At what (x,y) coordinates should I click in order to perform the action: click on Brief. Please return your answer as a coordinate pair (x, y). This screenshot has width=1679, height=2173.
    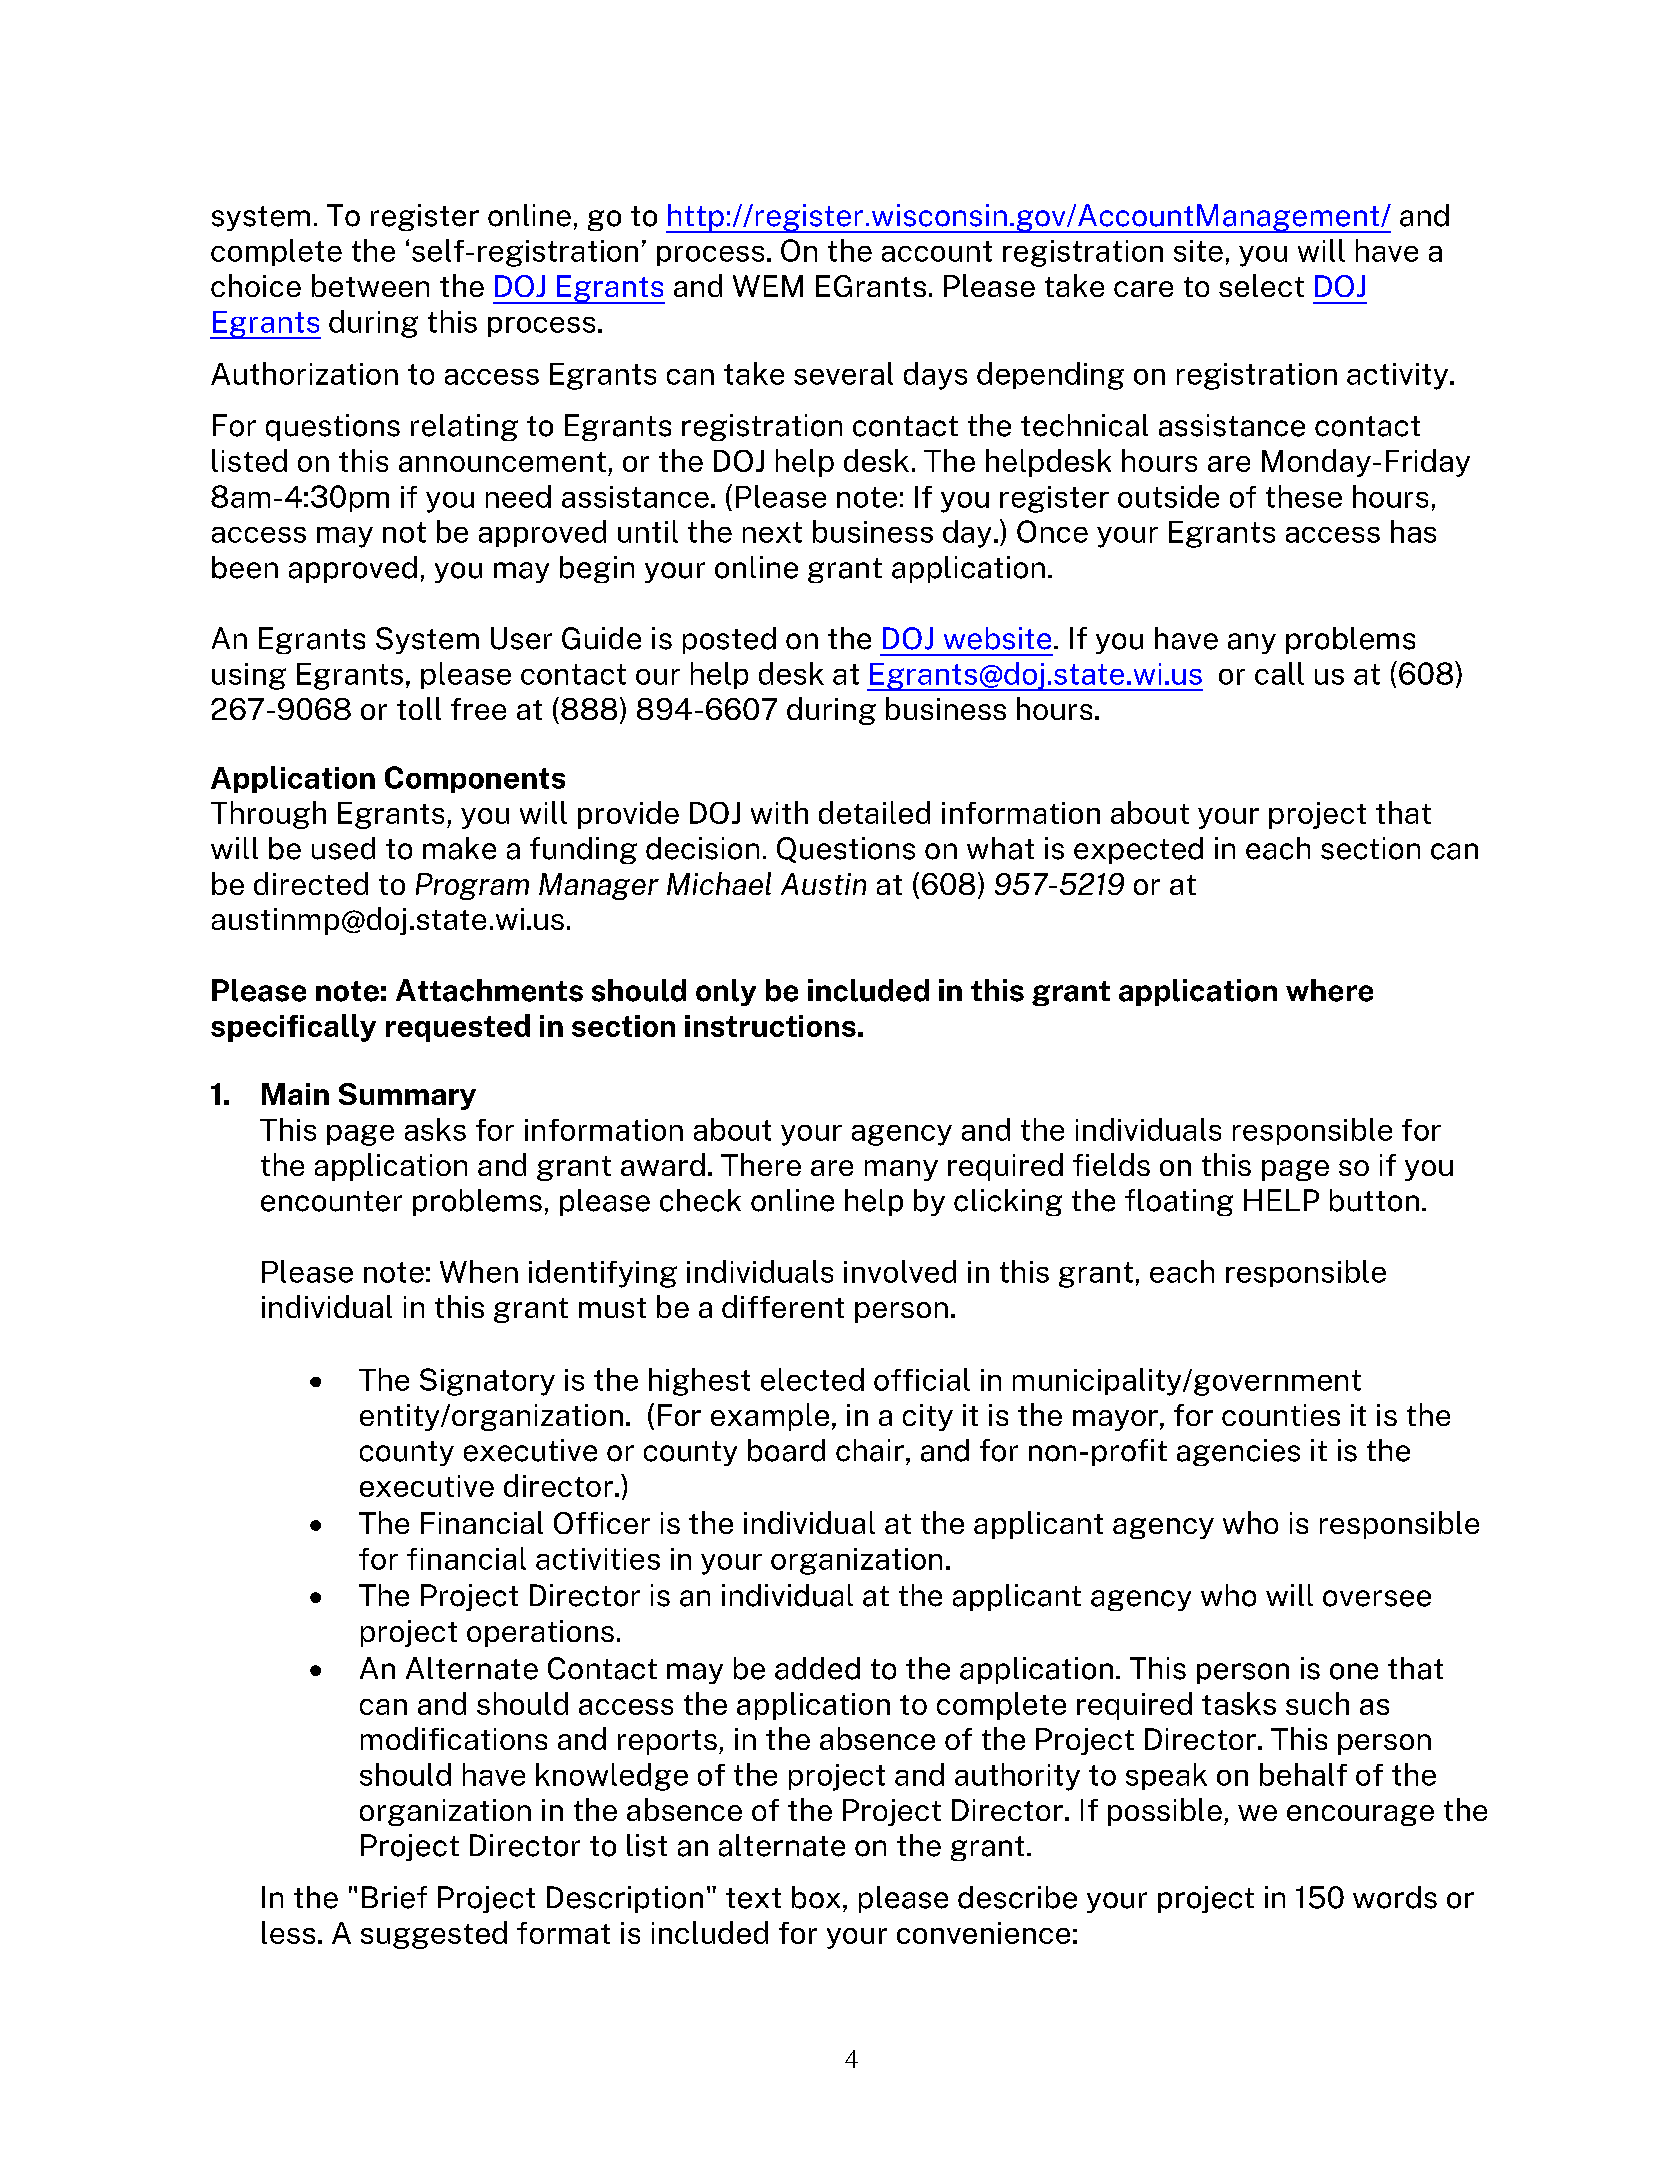
    Looking at the image, I should click on (394, 1897).
